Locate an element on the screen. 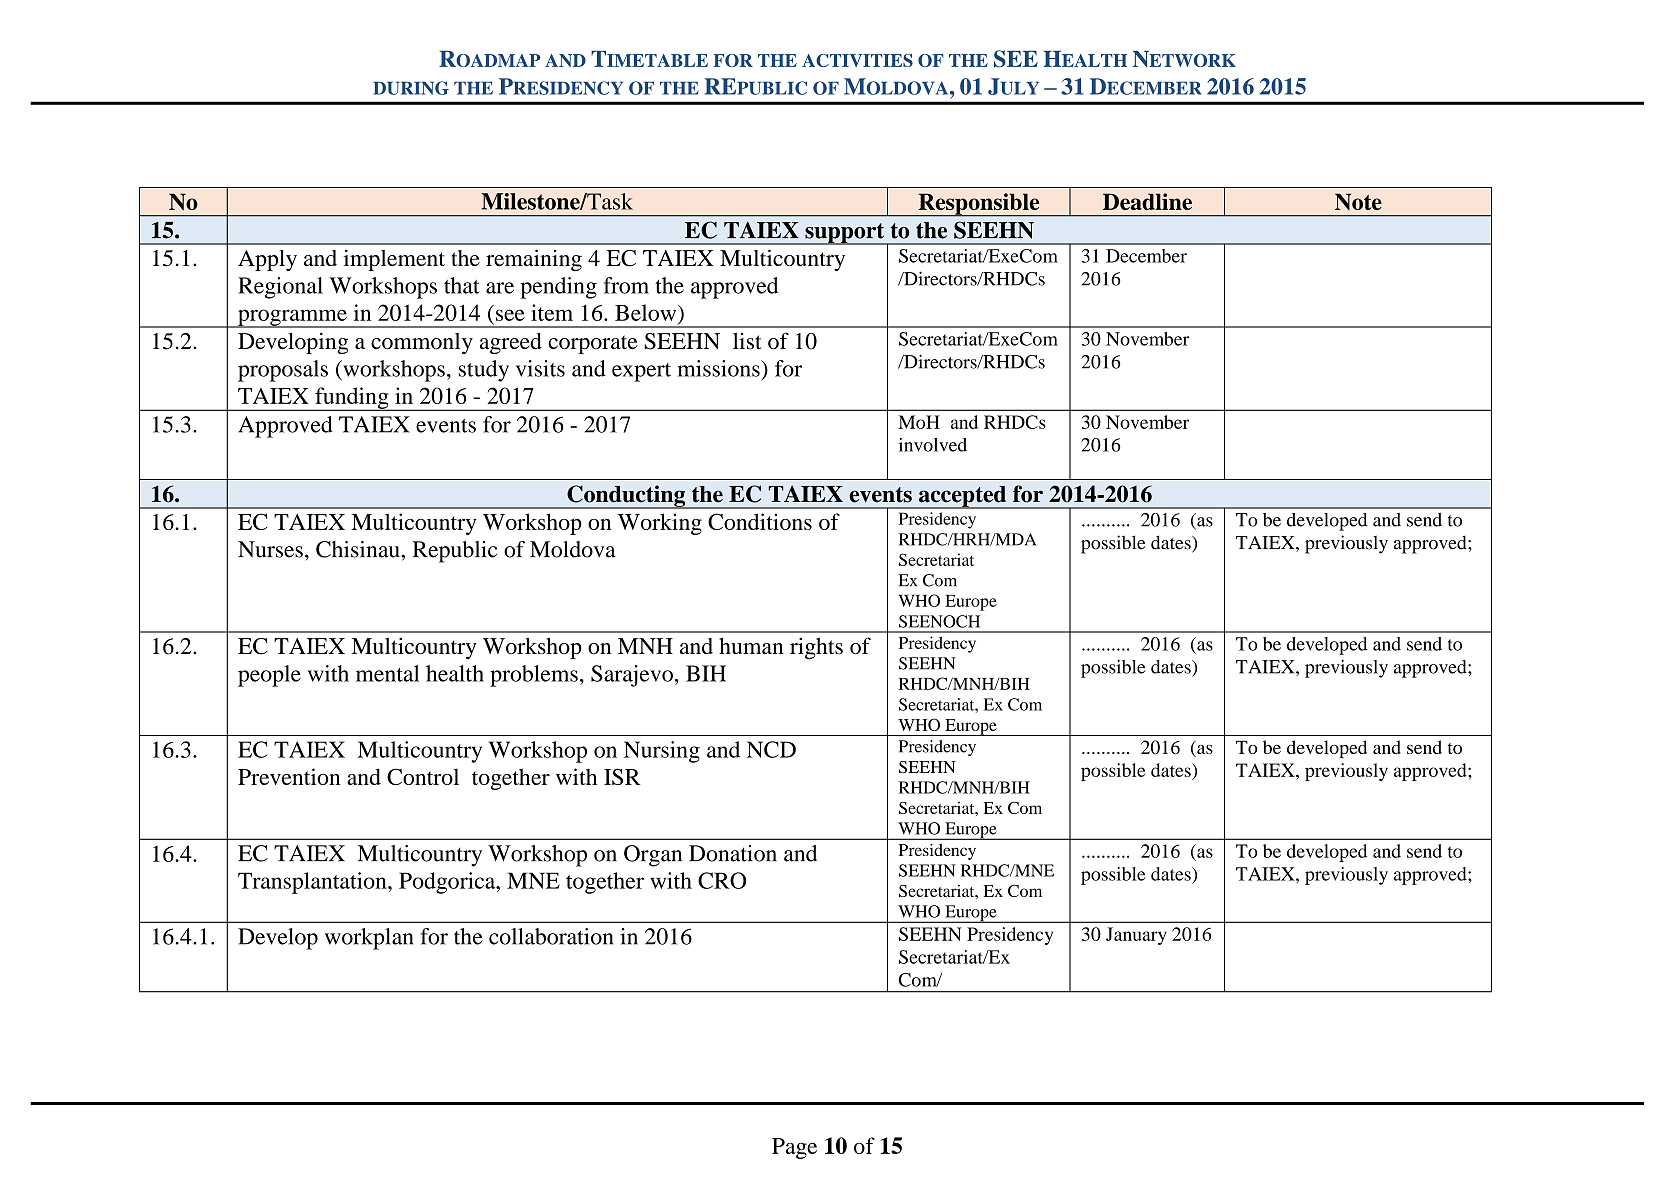 The width and height of the screenshot is (1669, 1180). rights is located at coordinates (816, 648).
